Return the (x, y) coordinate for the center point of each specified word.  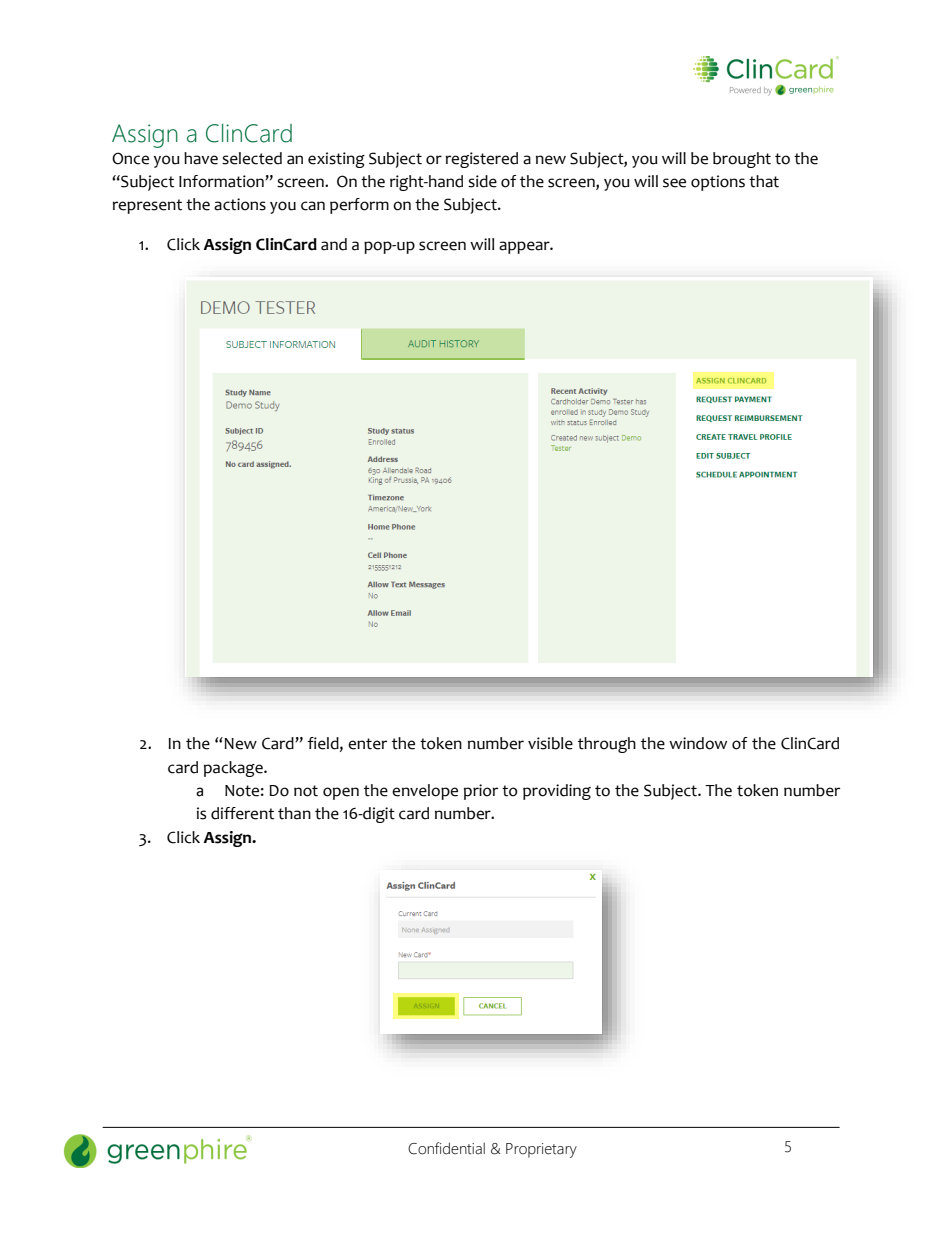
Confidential (446, 1148)
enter (367, 744)
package (234, 769)
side (482, 181)
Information (222, 181)
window (698, 743)
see (674, 183)
